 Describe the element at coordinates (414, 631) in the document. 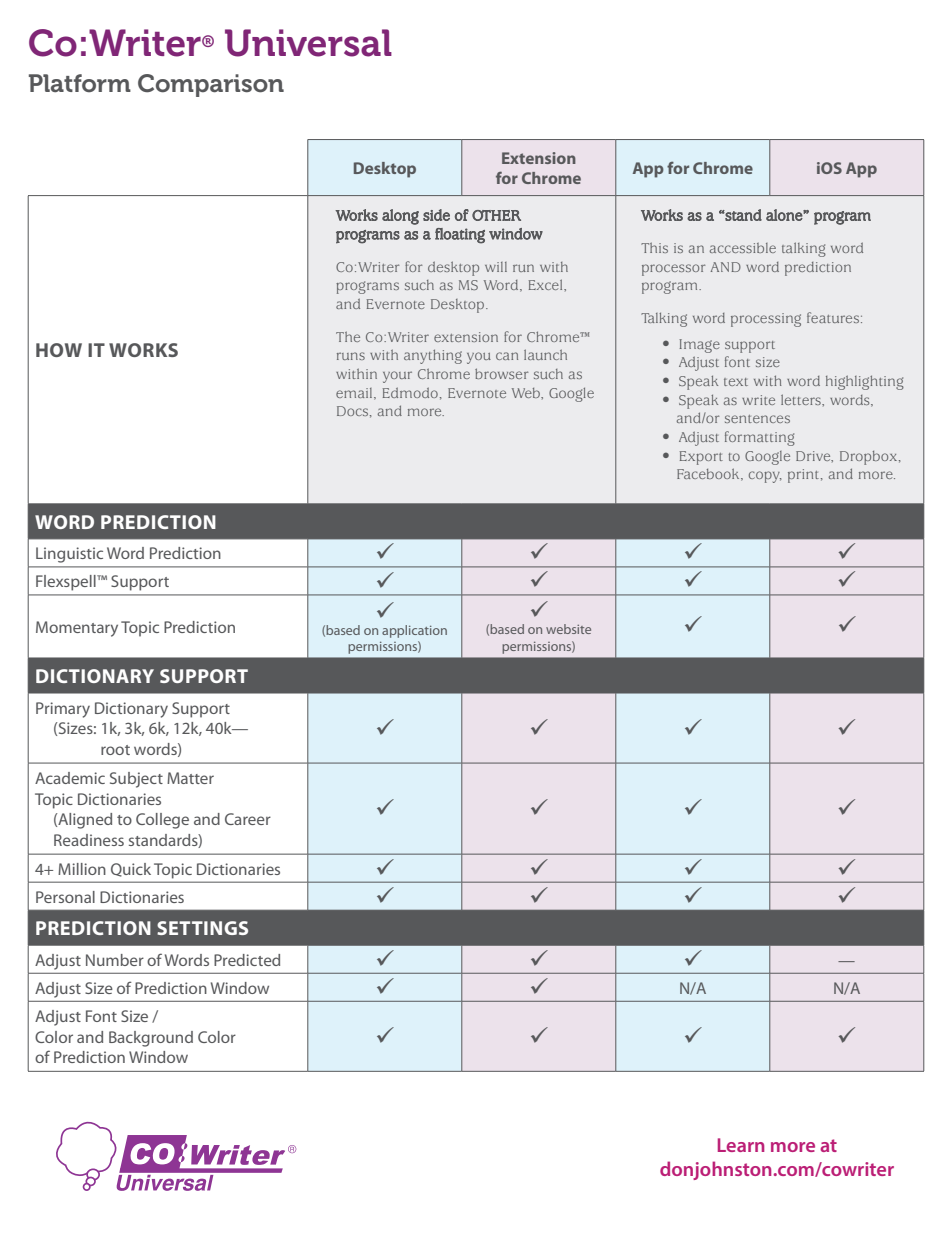

I see `application` at that location.
